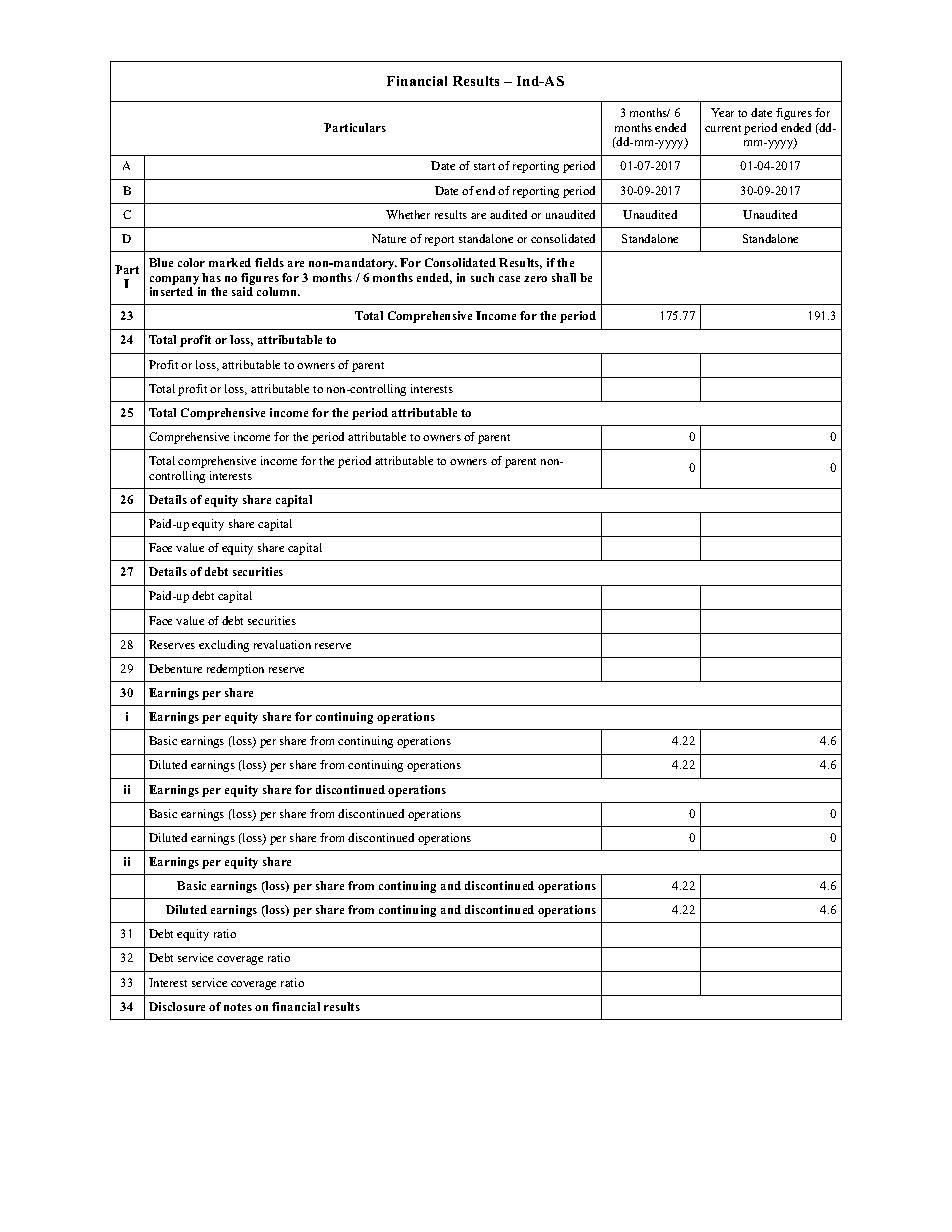 The width and height of the document is (952, 1232). I want to click on excluding, so click(224, 646).
